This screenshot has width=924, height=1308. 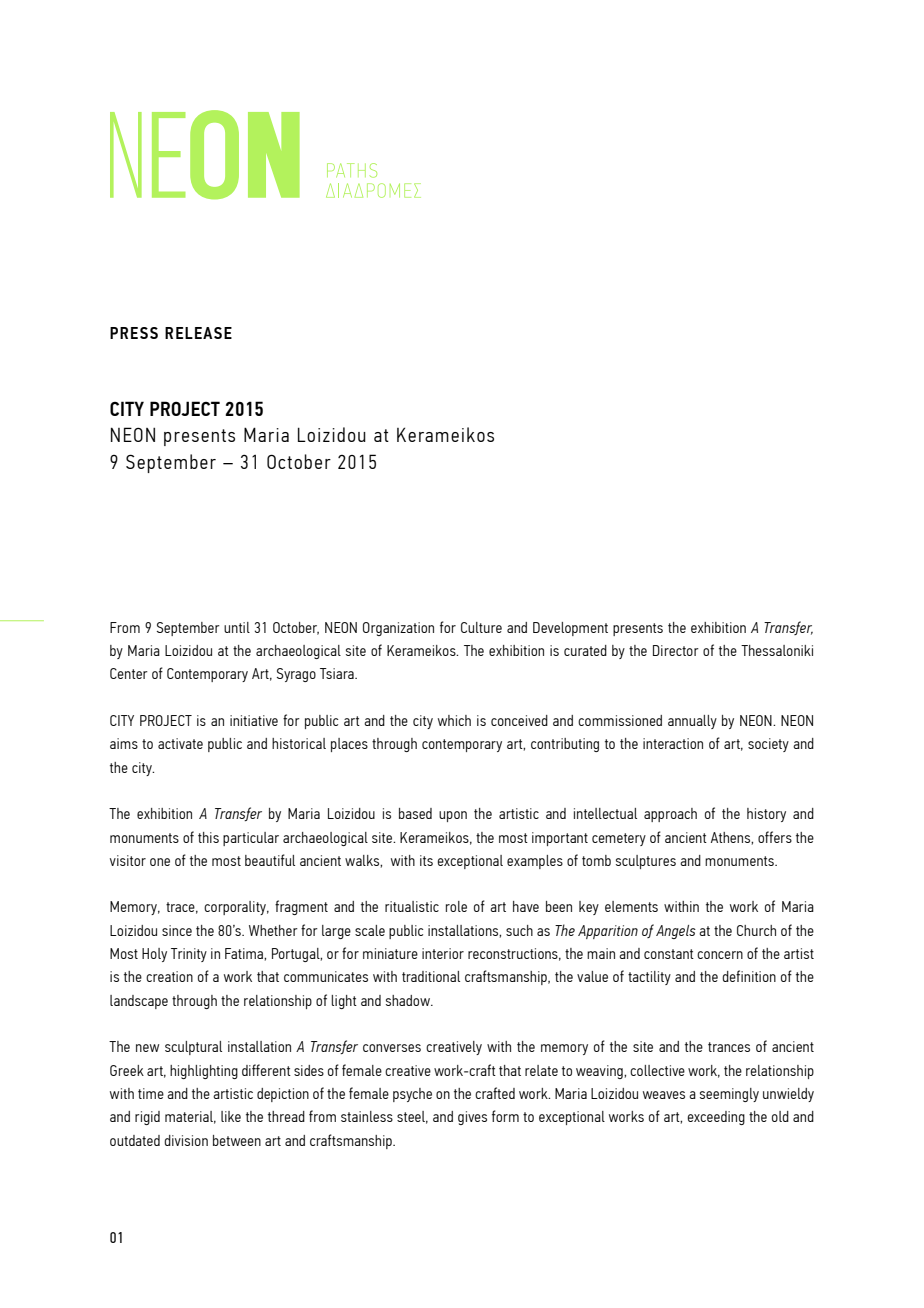 What do you see at coordinates (208, 837) in the screenshot?
I see `this` at bounding box center [208, 837].
